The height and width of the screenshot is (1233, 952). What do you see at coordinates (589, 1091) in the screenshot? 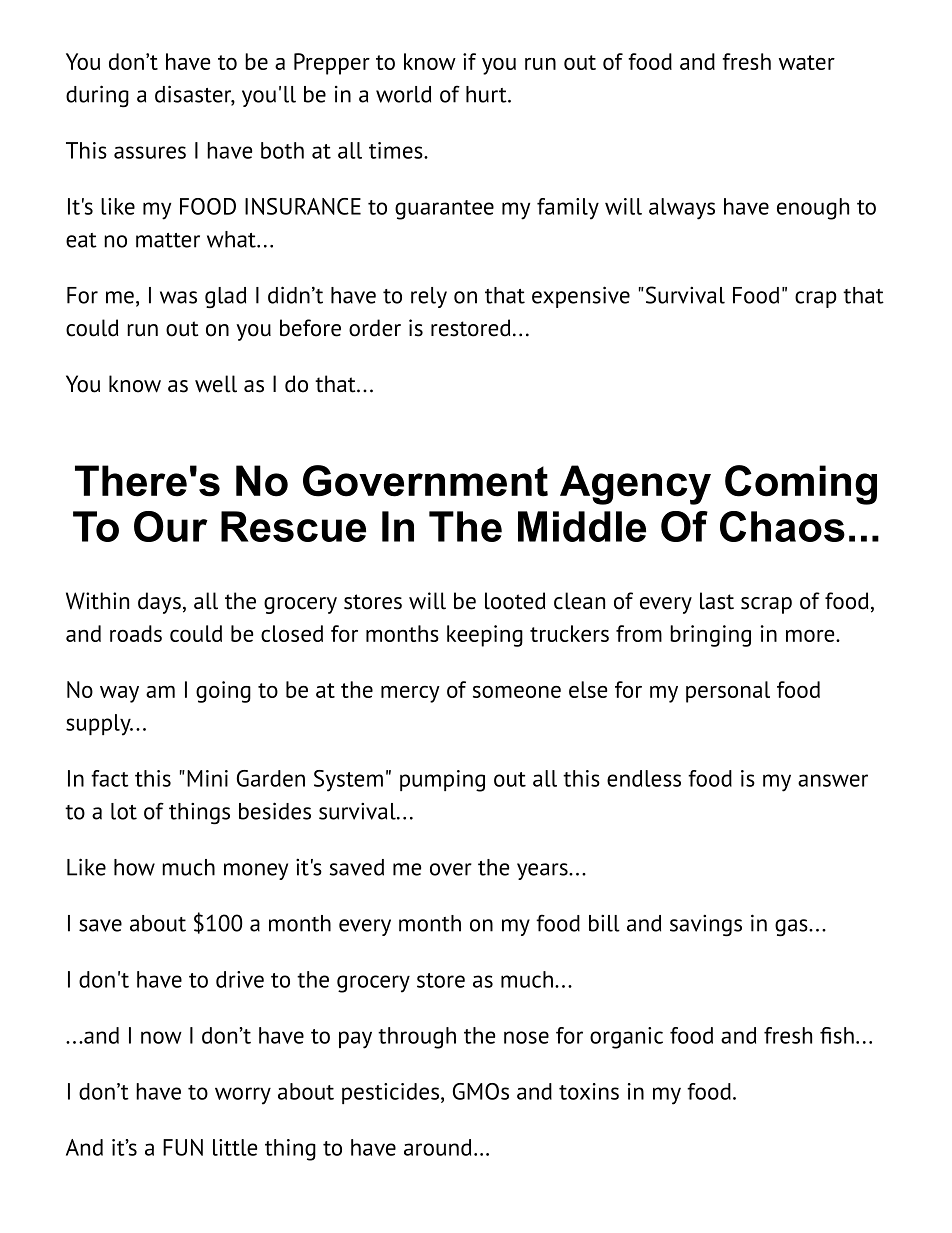
I see `toxins` at bounding box center [589, 1091].
